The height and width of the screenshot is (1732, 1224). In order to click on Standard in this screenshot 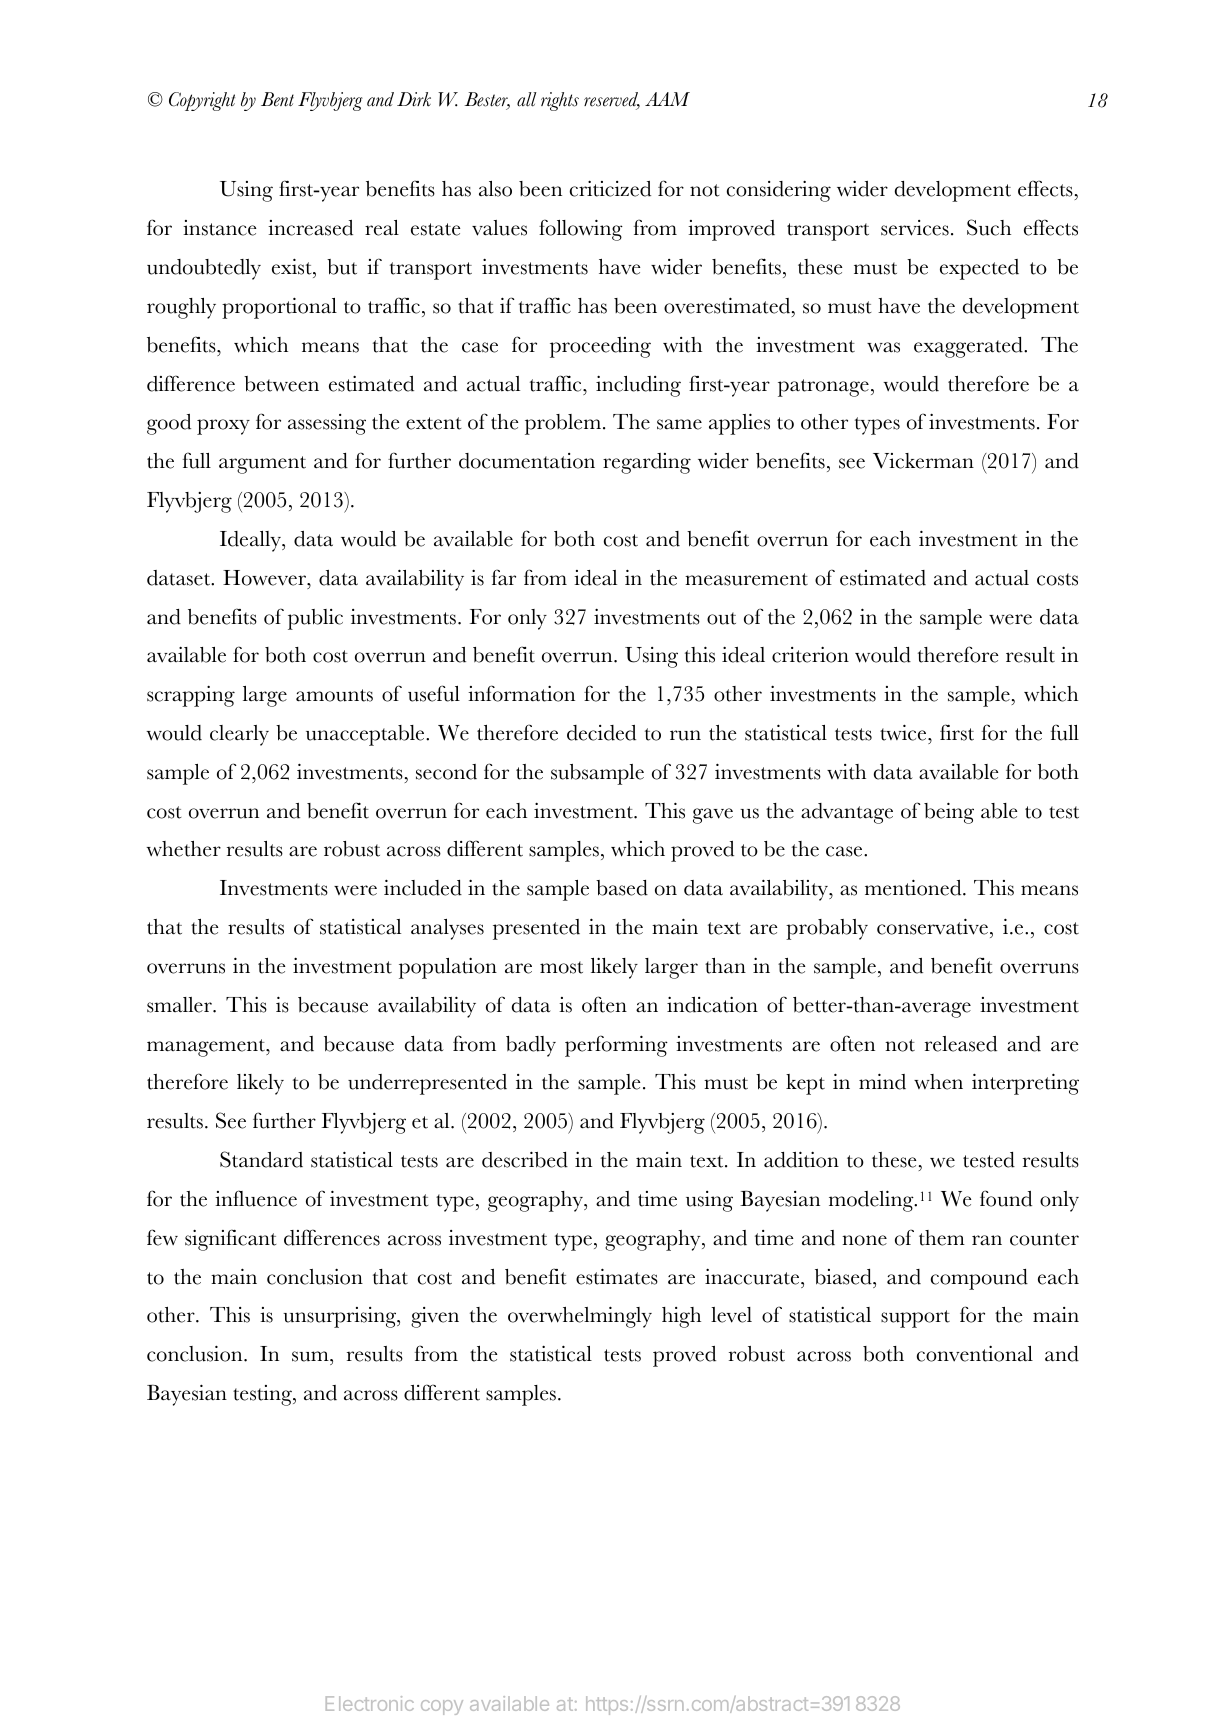, I will do `click(261, 1159)`.
